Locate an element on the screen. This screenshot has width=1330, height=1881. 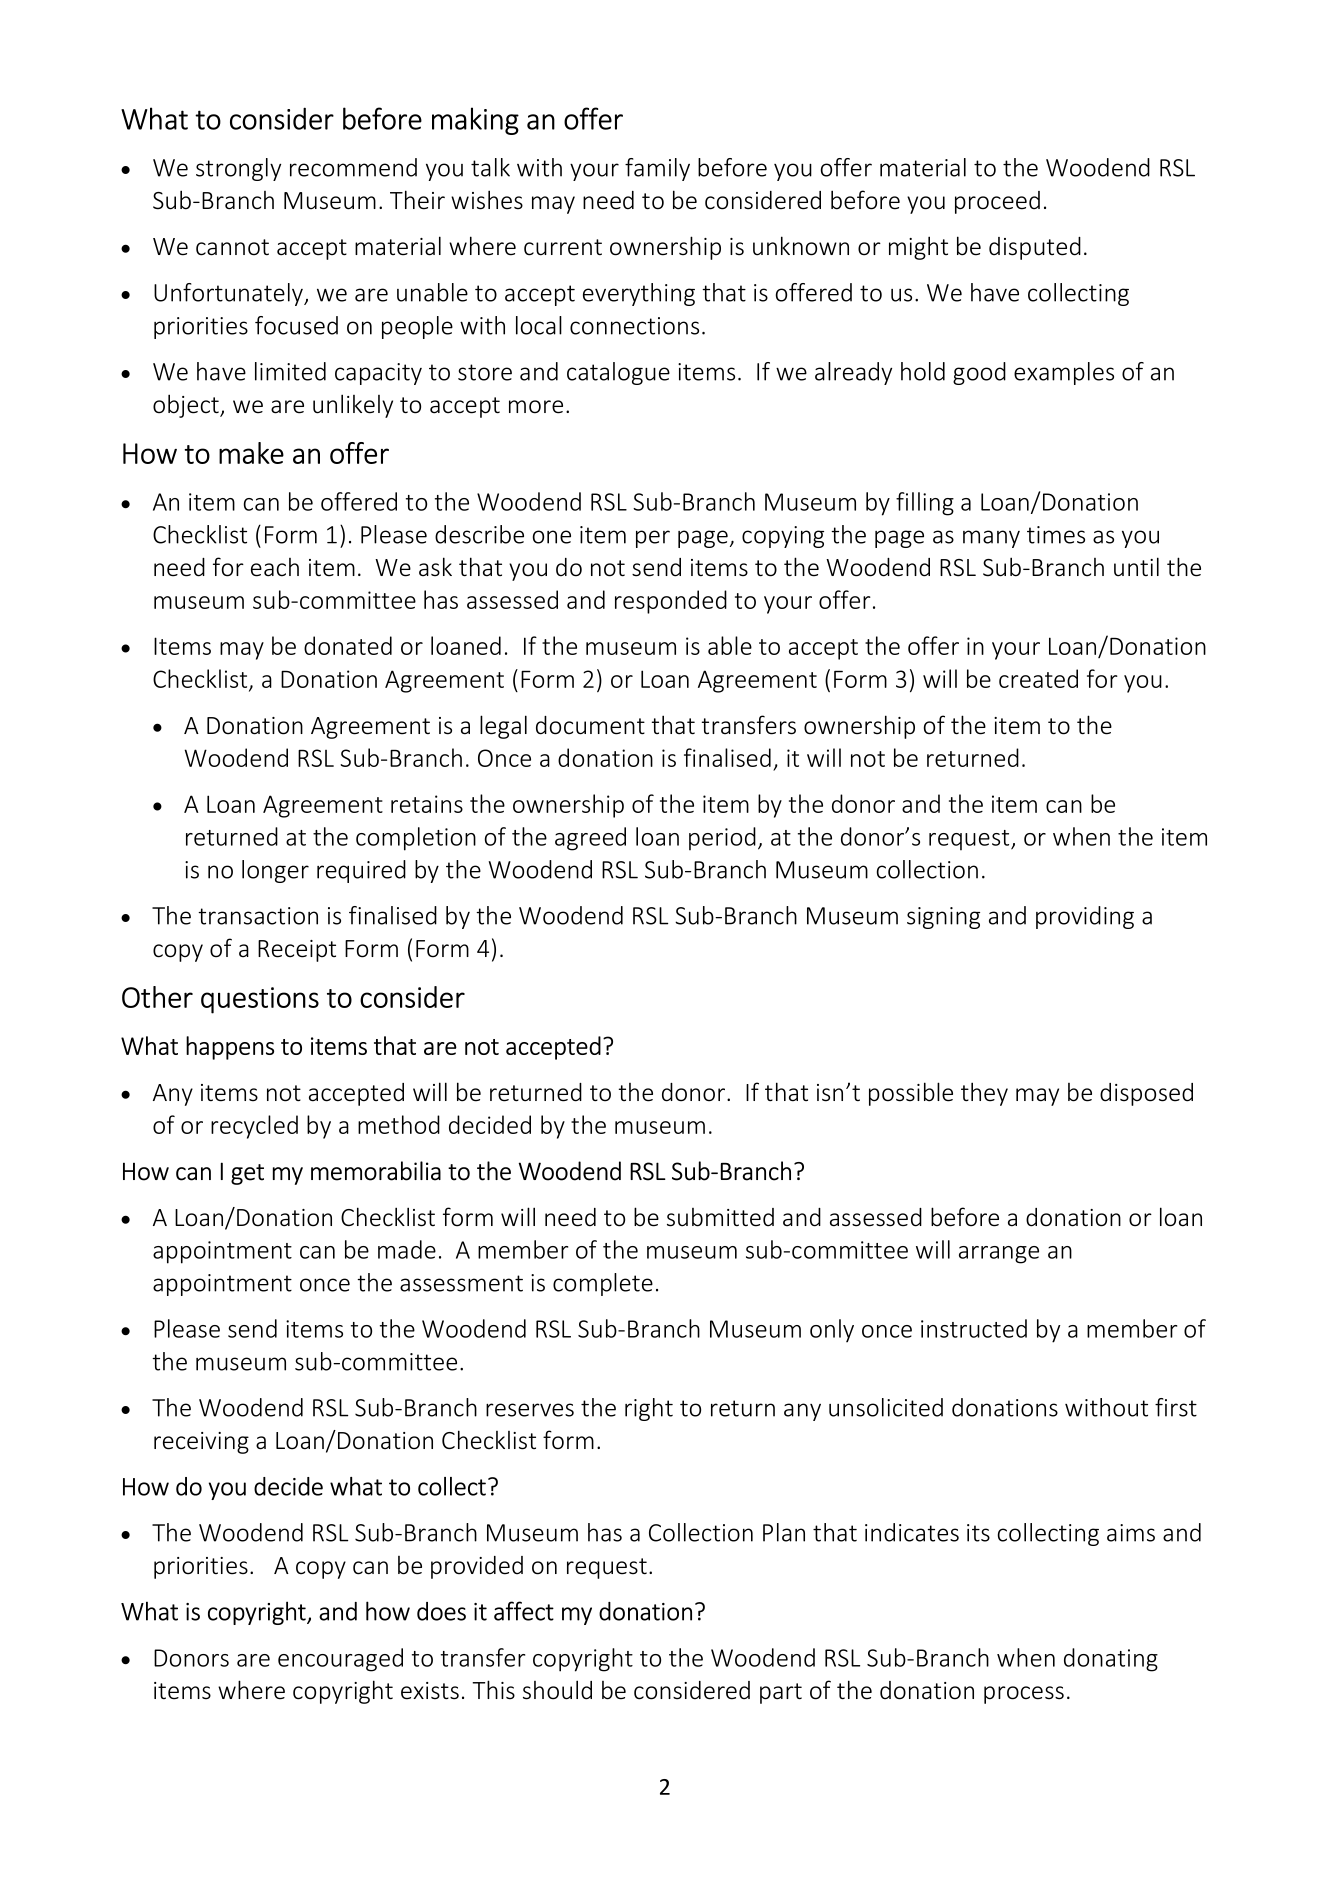
times is located at coordinates (1056, 535).
